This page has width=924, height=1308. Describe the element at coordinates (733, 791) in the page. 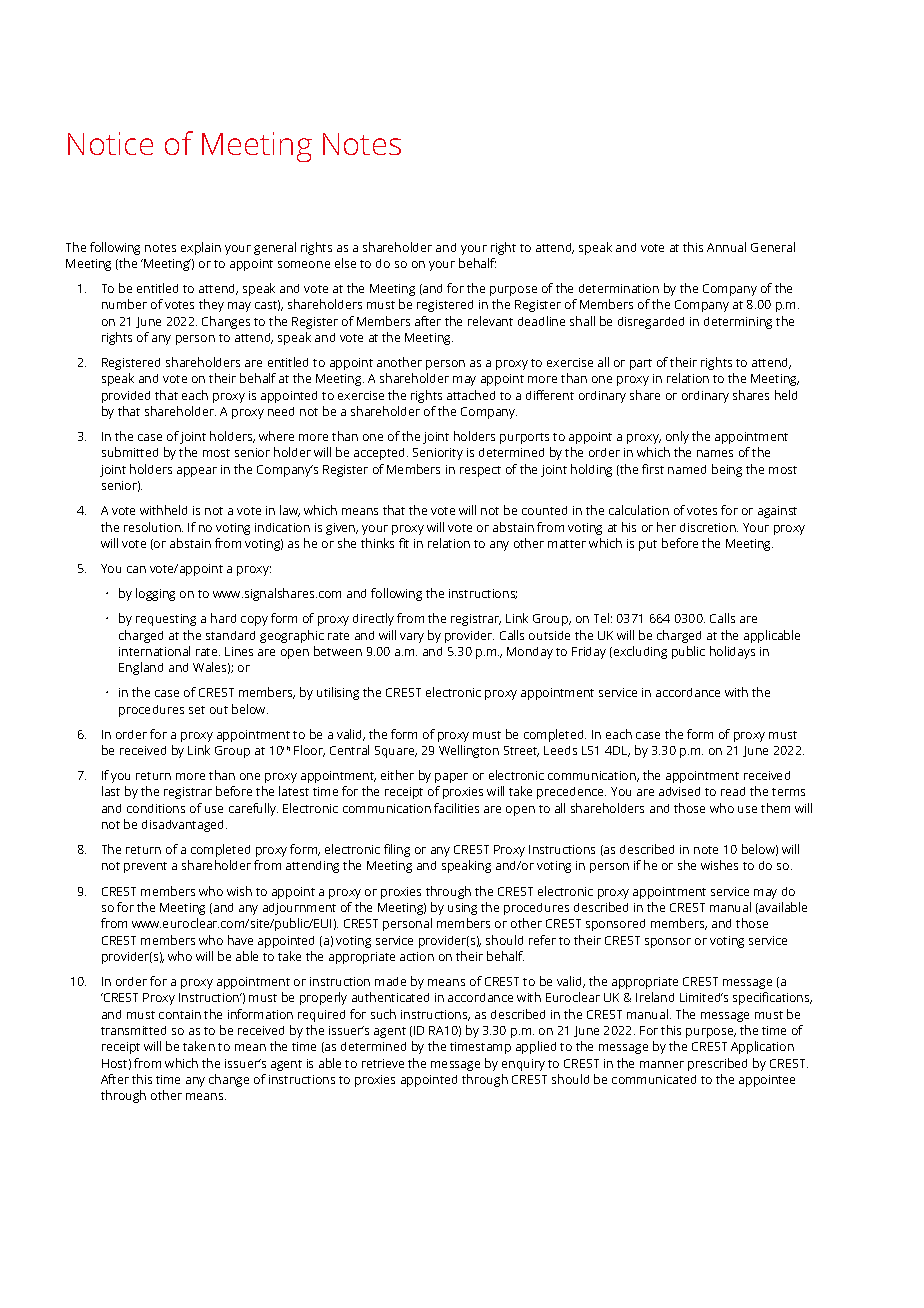

I see `read` at that location.
